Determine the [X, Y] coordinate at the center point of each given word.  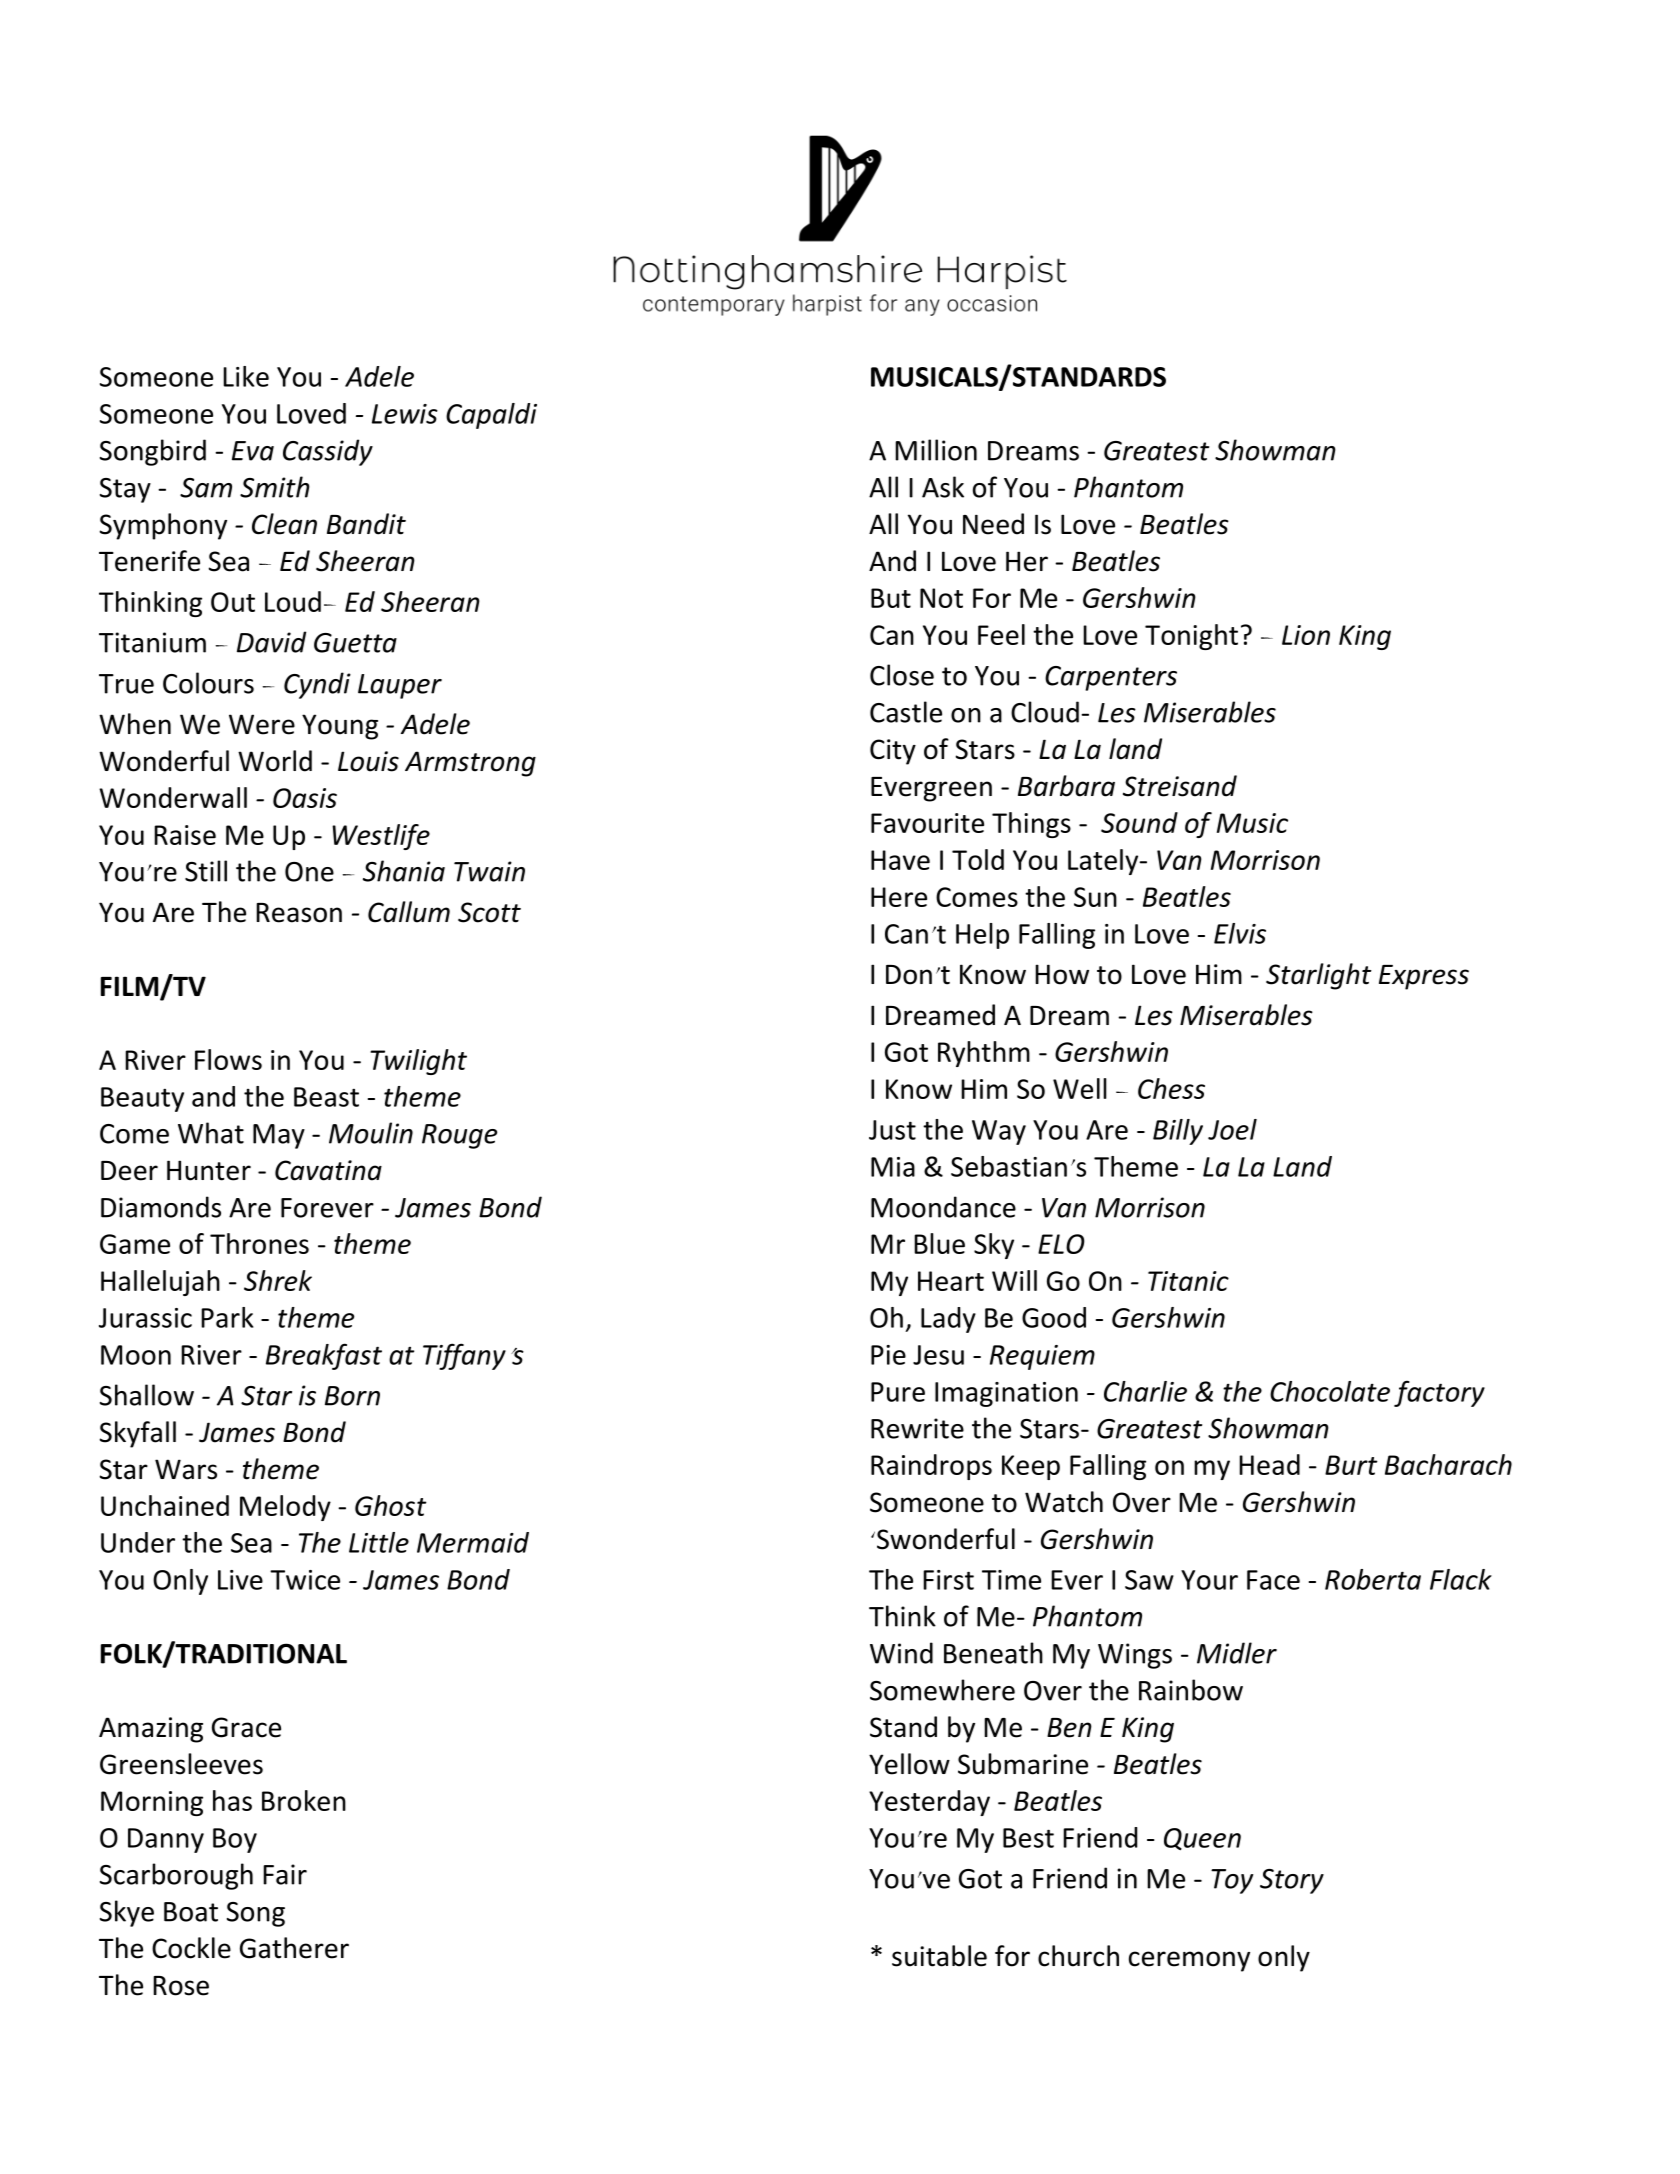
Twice [305, 1580]
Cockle [191, 1948]
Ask [943, 487]
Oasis [305, 798]
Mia [893, 1167]
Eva [253, 451]
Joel [1232, 1129]
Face [1273, 1580]
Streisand [1180, 786]
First [948, 1580]
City [893, 752]
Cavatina [328, 1170]
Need [993, 524]
